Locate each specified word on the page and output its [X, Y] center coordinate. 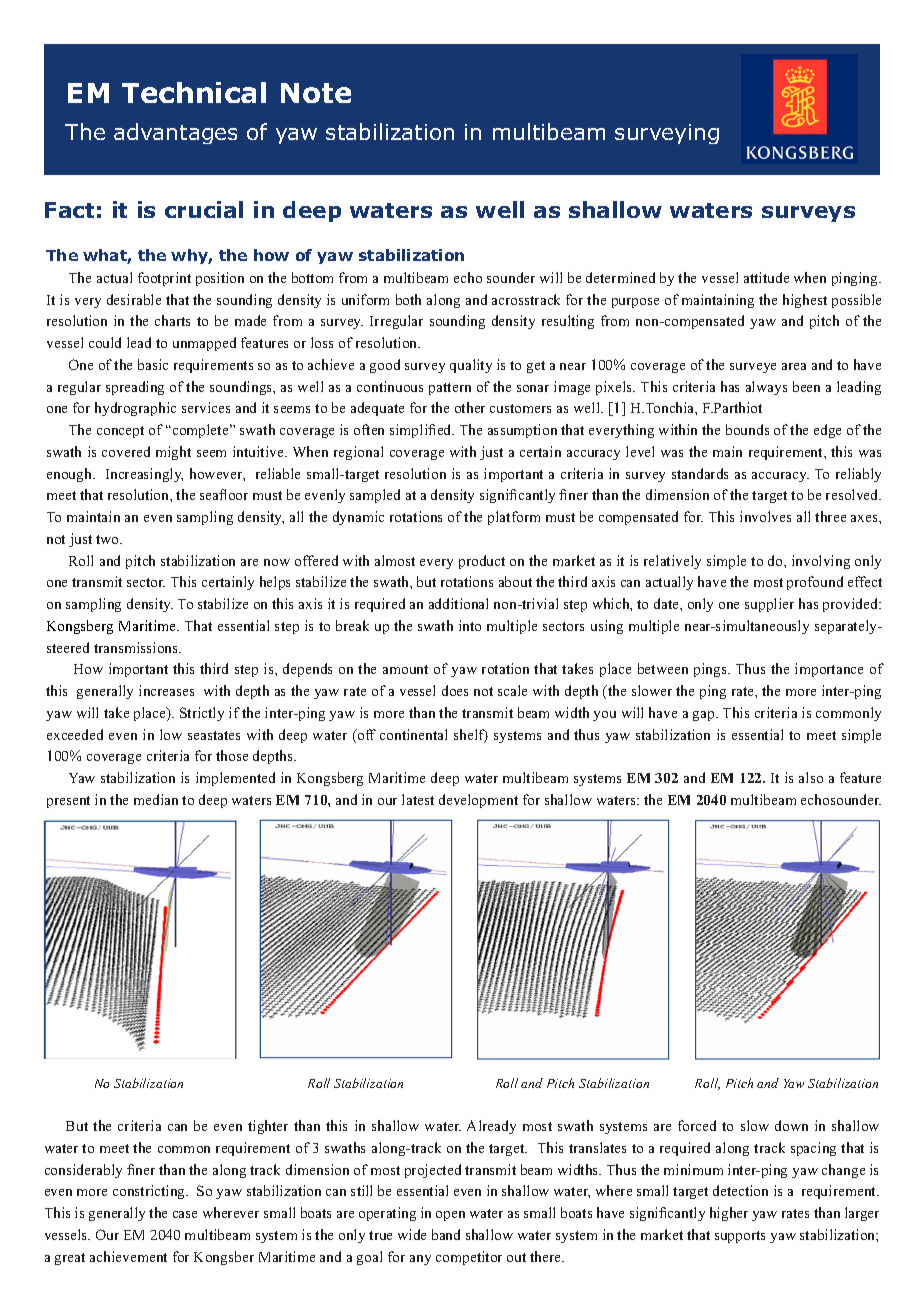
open [450, 1216]
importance [829, 670]
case [185, 1214]
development [478, 801]
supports [740, 1237]
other [470, 407]
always [766, 388]
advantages [175, 133]
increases [166, 690]
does [455, 690]
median [156, 799]
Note [316, 93]
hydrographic [135, 409]
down [791, 1125]
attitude [766, 277]
